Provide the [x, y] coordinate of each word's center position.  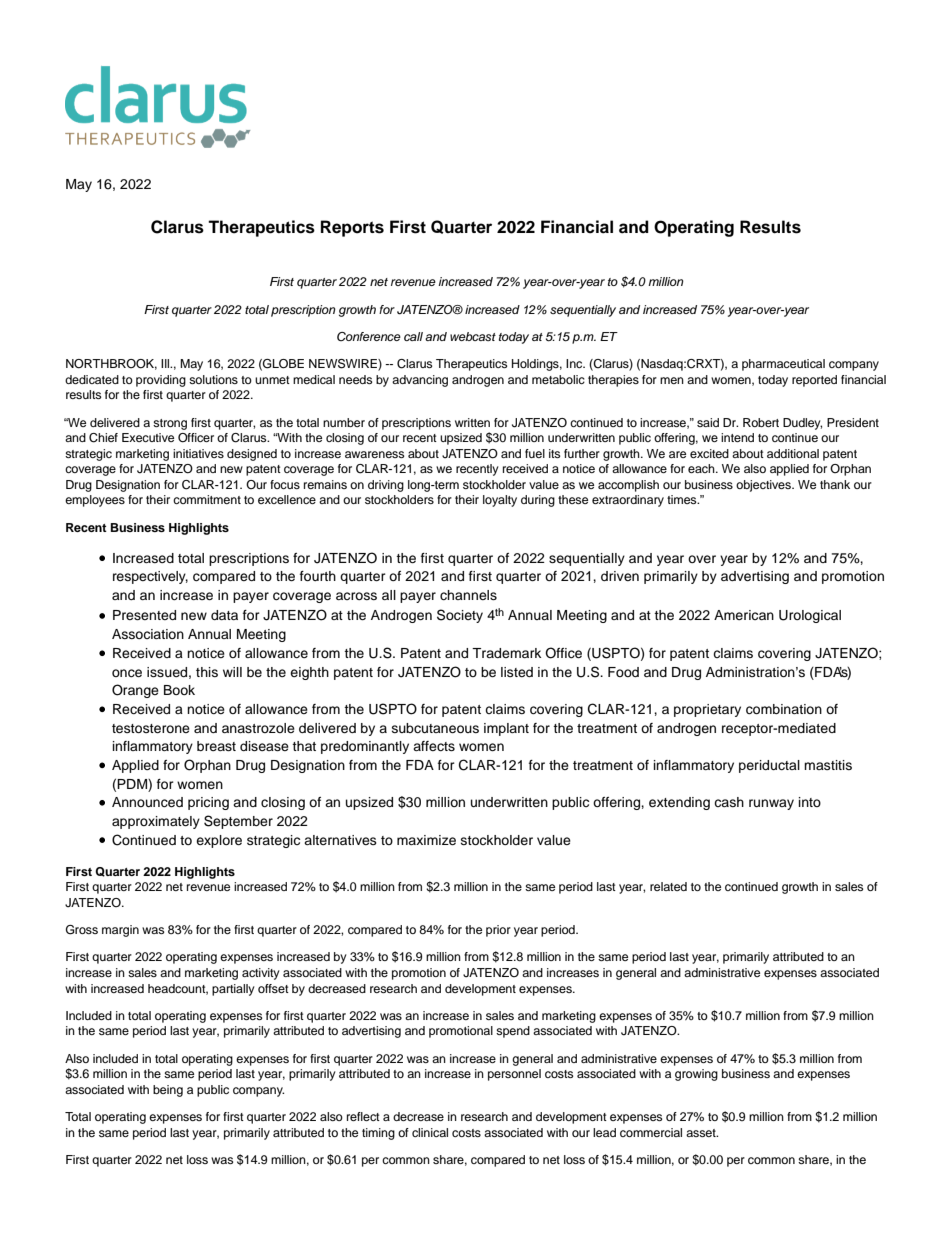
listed [517, 672]
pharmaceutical [783, 365]
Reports [352, 228]
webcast [473, 336]
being [168, 1091]
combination [784, 709]
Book [179, 690]
